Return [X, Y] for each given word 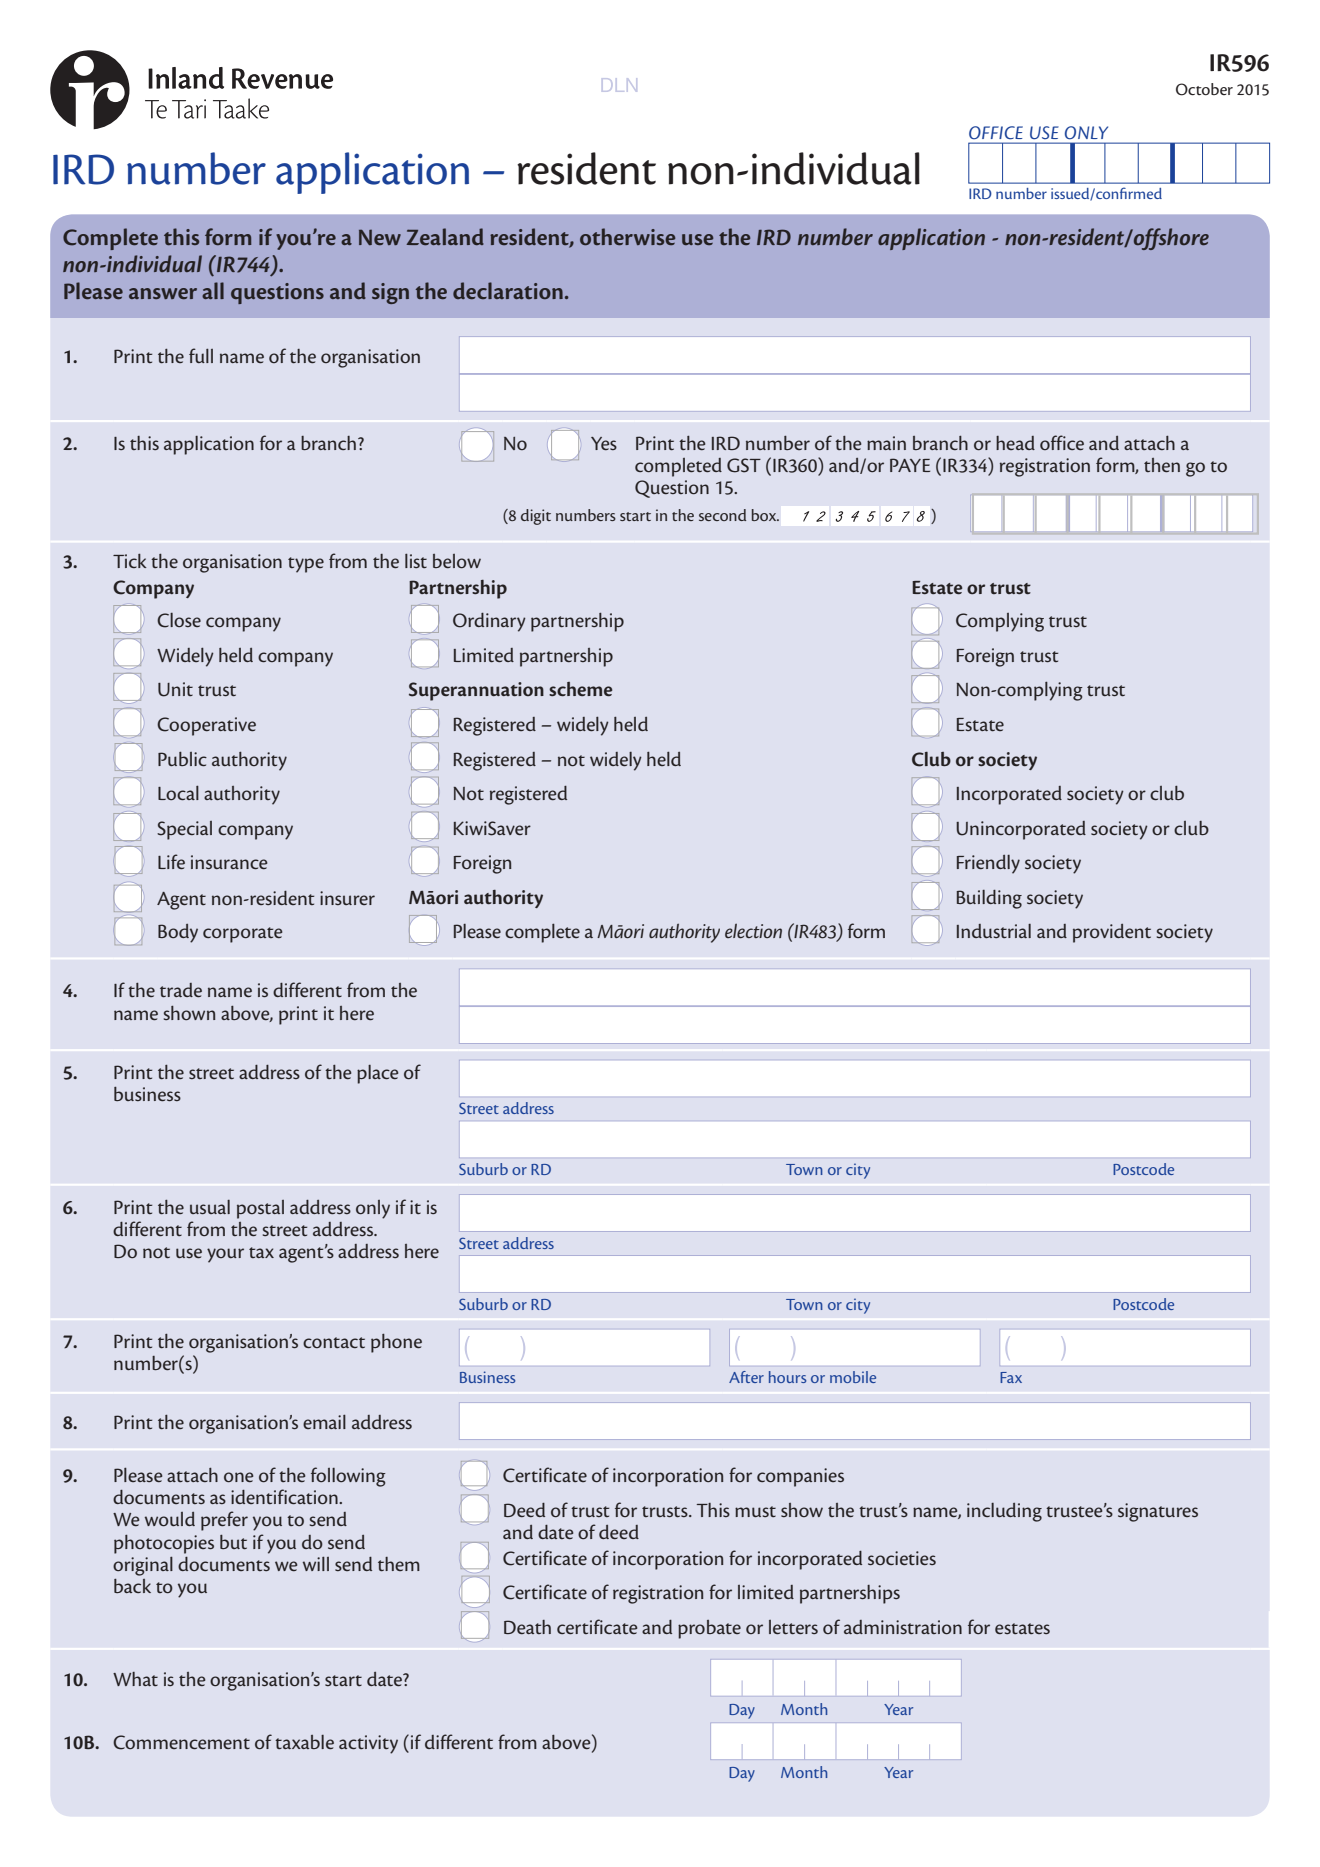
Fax [1011, 1377]
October [1204, 89]
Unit [175, 689]
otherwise [627, 236]
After [746, 1377]
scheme [580, 689]
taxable [304, 1742]
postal [260, 1209]
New [380, 237]
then [1162, 465]
